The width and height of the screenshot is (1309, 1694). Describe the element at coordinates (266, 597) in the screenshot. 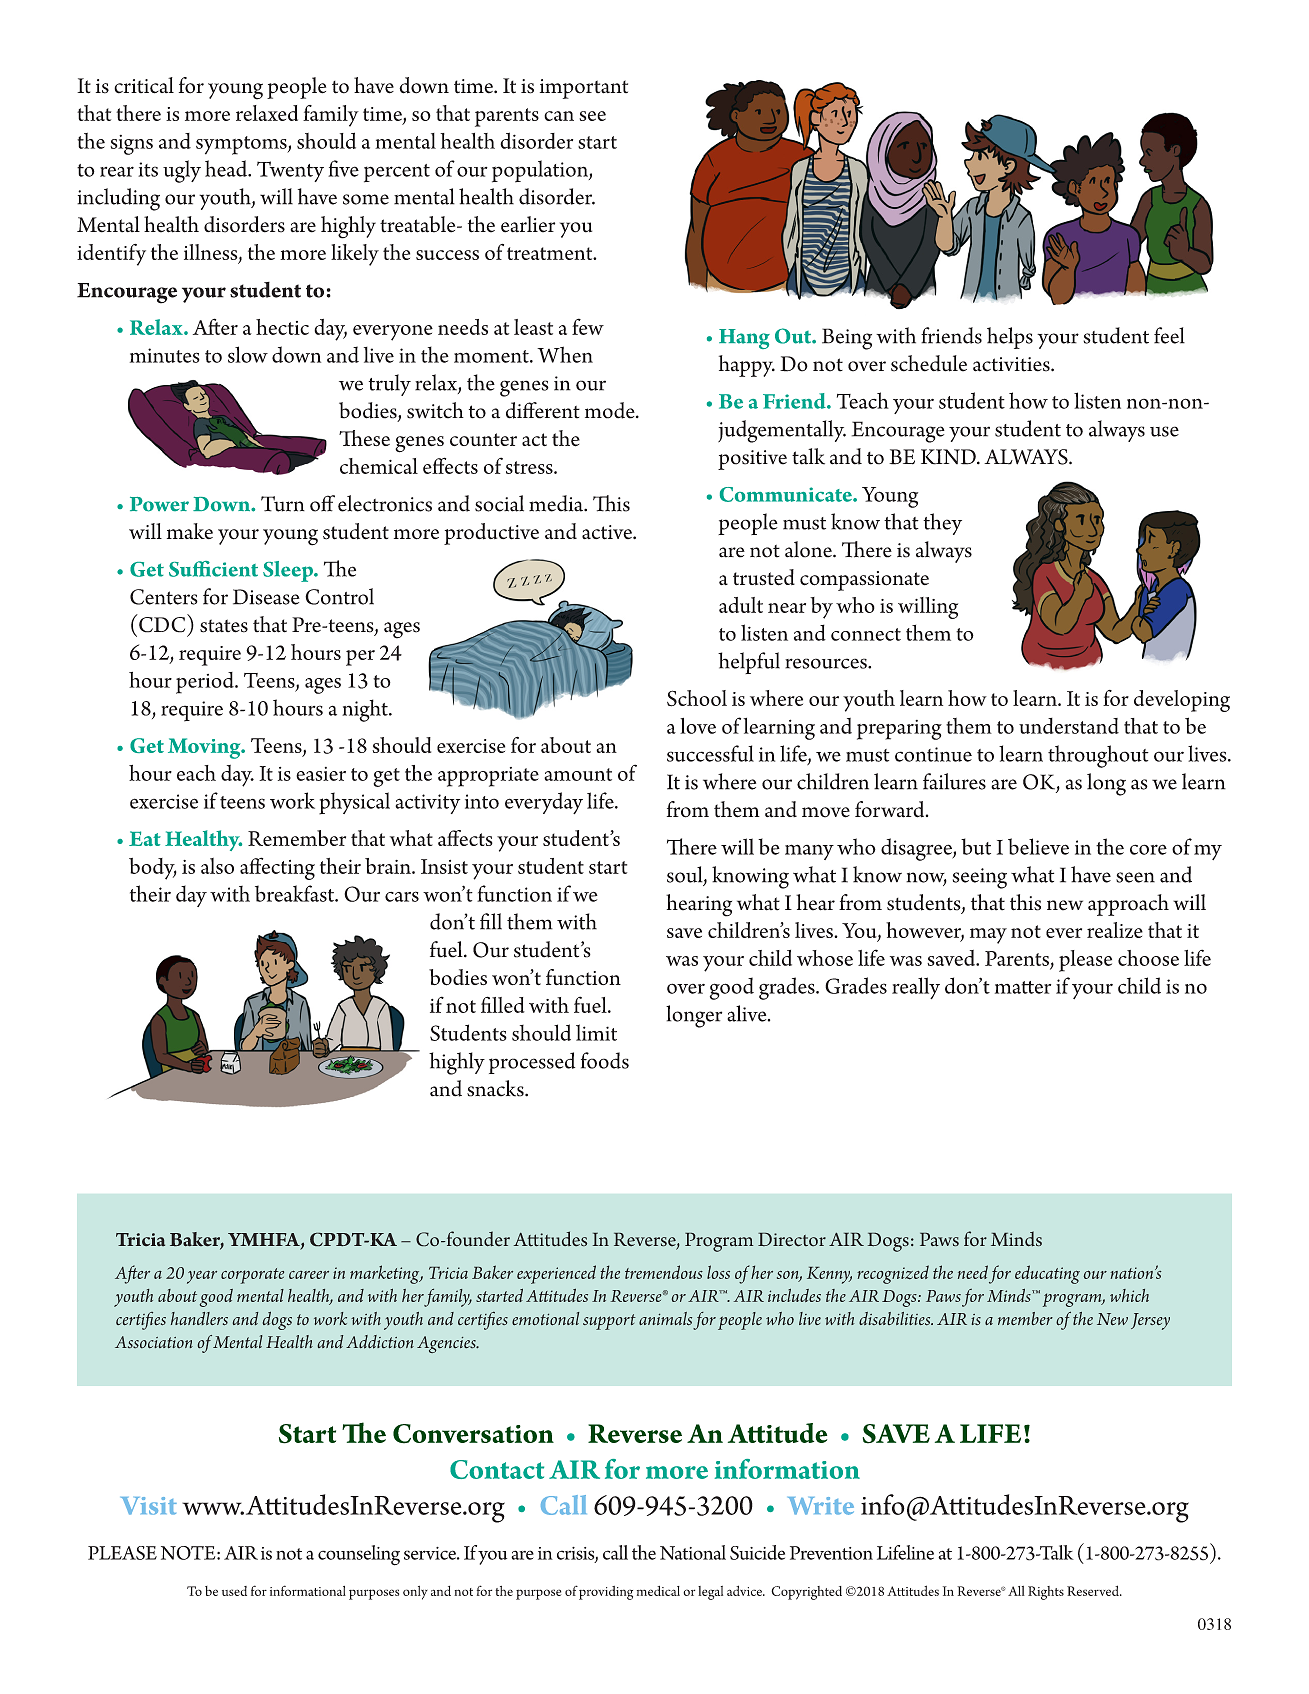

I see `Disease` at that location.
